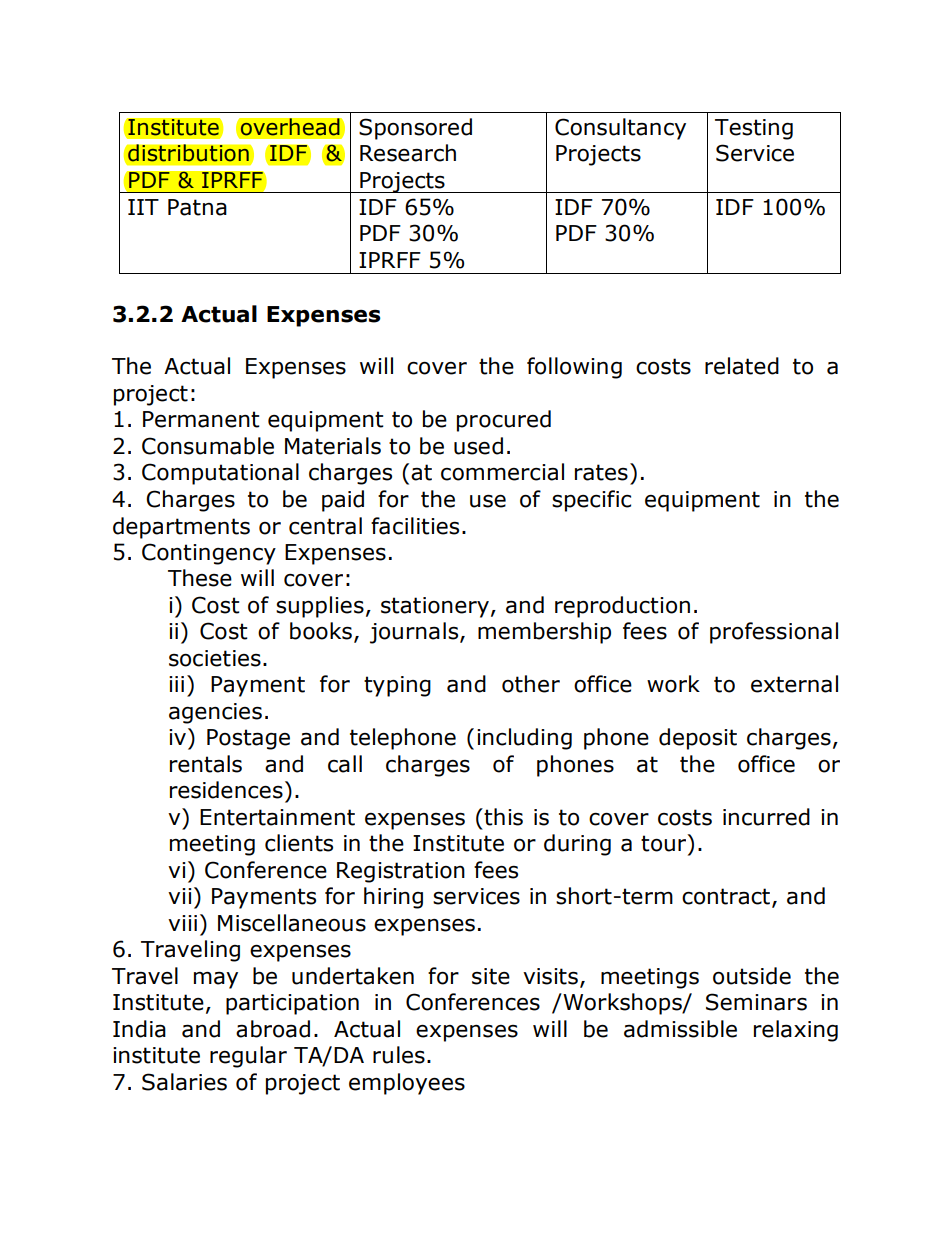 The image size is (952, 1233). What do you see at coordinates (248, 1057) in the screenshot?
I see `regular` at bounding box center [248, 1057].
